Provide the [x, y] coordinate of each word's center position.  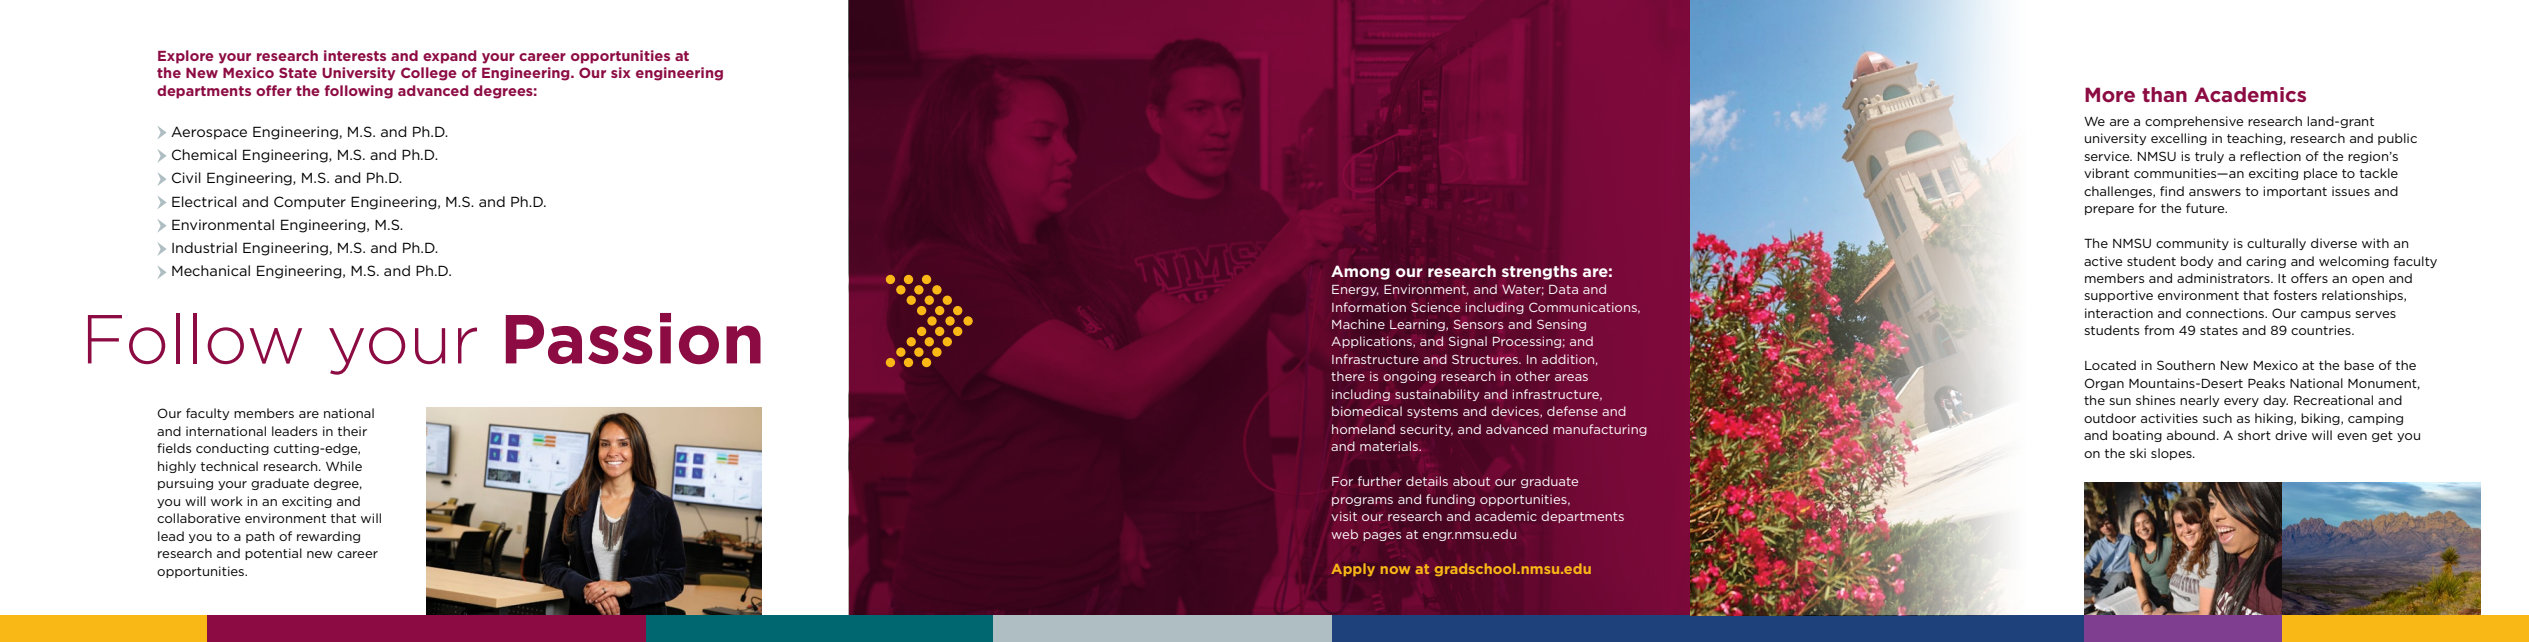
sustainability [1437, 395]
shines [2155, 400]
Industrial [204, 247]
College [429, 74]
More [2110, 94]
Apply [1353, 569]
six [621, 72]
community [2192, 244]
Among [1360, 272]
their [352, 431]
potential [273, 554]
